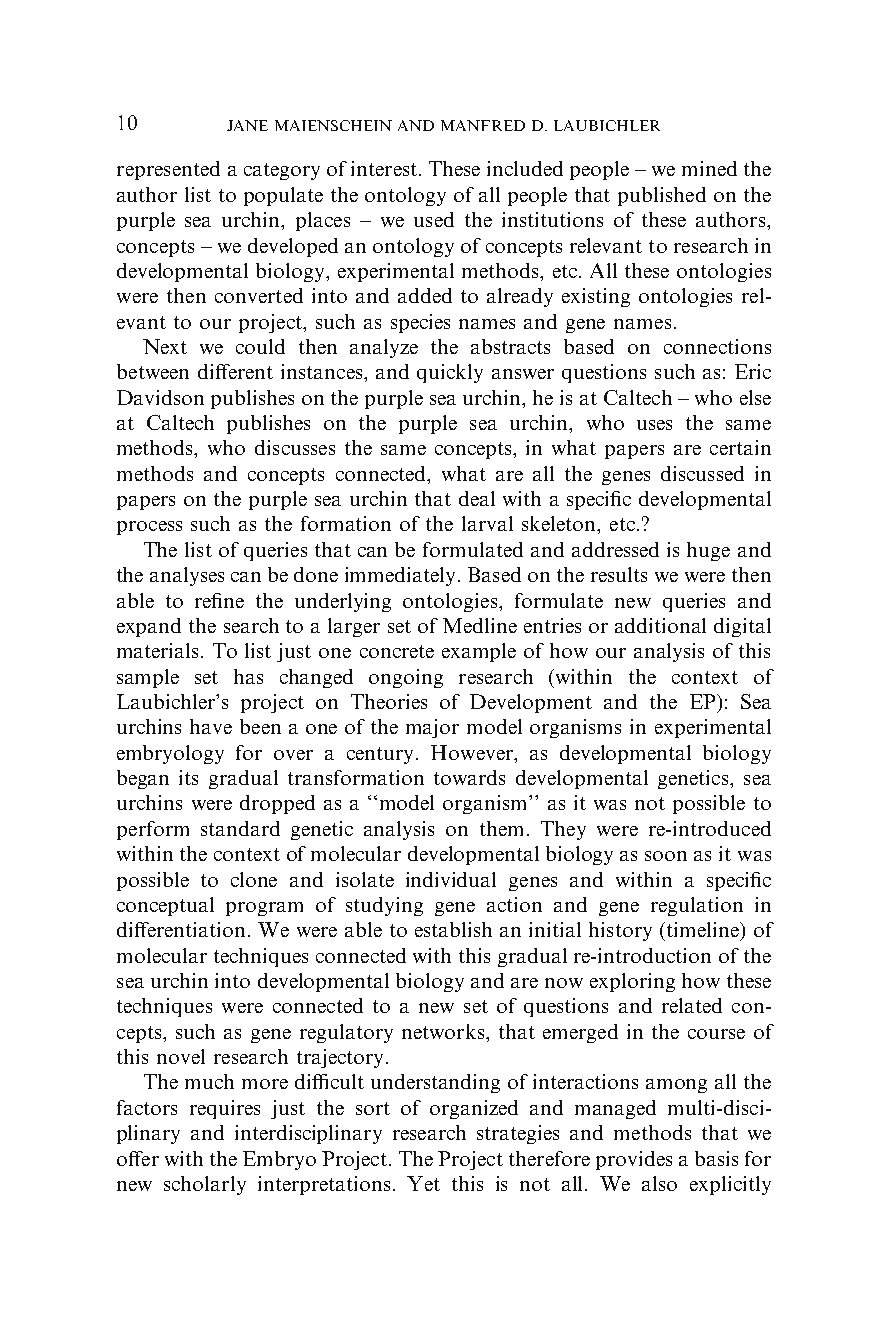 The width and height of the screenshot is (888, 1332). I want to click on has, so click(248, 676).
